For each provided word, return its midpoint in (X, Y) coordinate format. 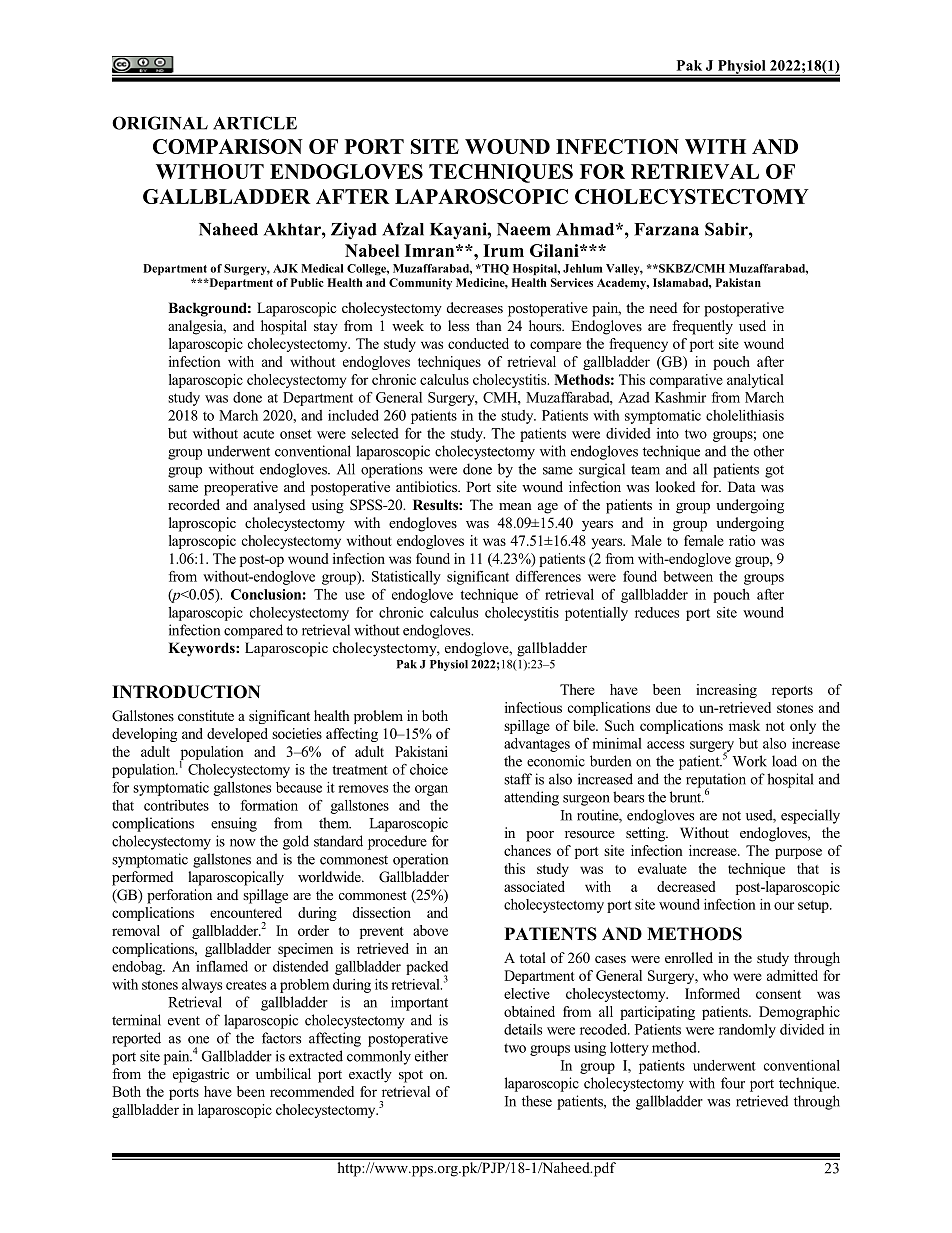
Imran (431, 250)
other (769, 451)
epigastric (201, 1075)
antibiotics (427, 486)
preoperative (241, 488)
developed (237, 735)
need (663, 307)
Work (750, 761)
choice (429, 769)
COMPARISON (228, 146)
